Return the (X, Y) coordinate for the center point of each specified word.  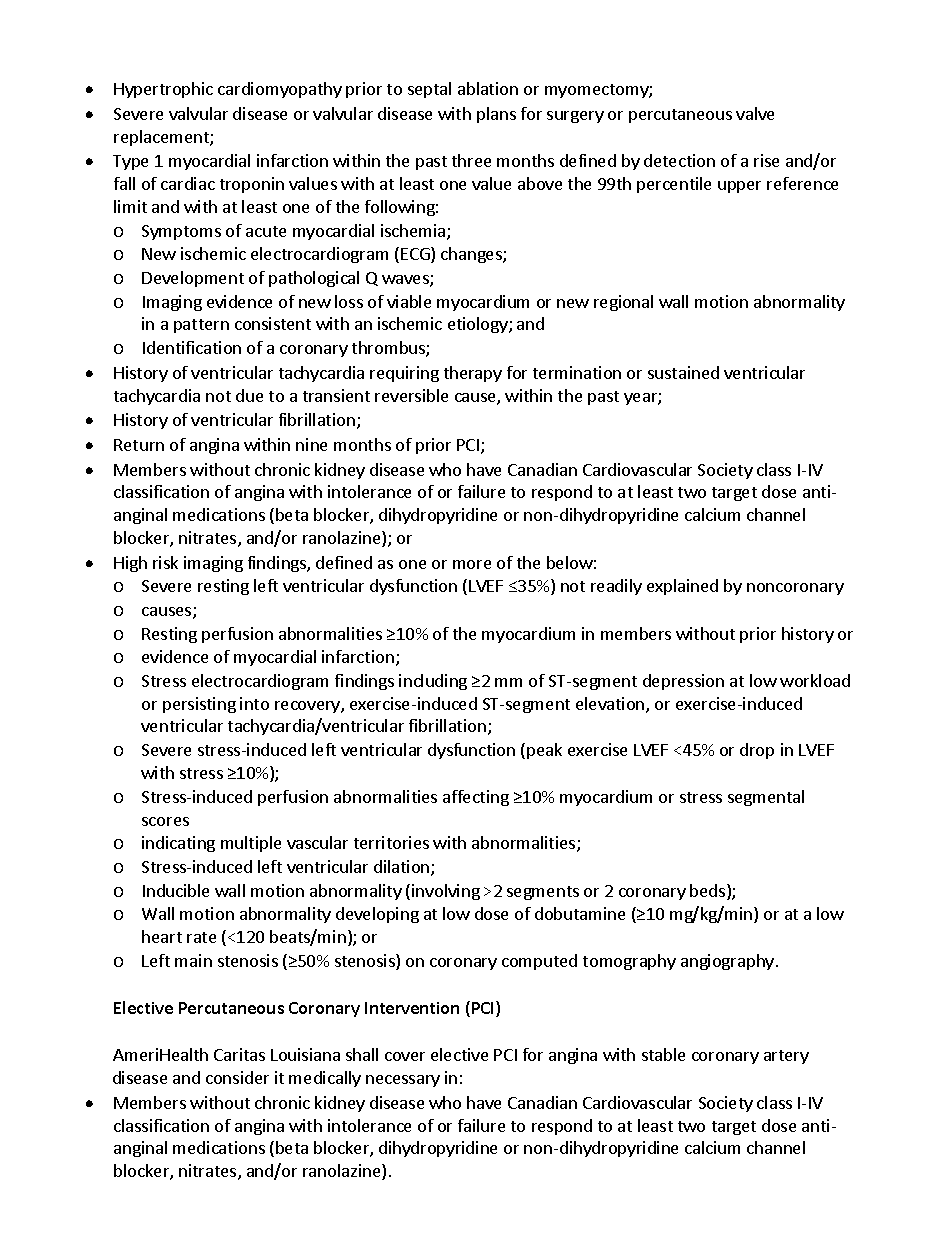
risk (165, 562)
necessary (403, 1081)
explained (682, 587)
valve (755, 113)
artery (786, 1057)
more (472, 564)
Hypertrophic (163, 90)
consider (237, 1077)
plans (496, 115)
